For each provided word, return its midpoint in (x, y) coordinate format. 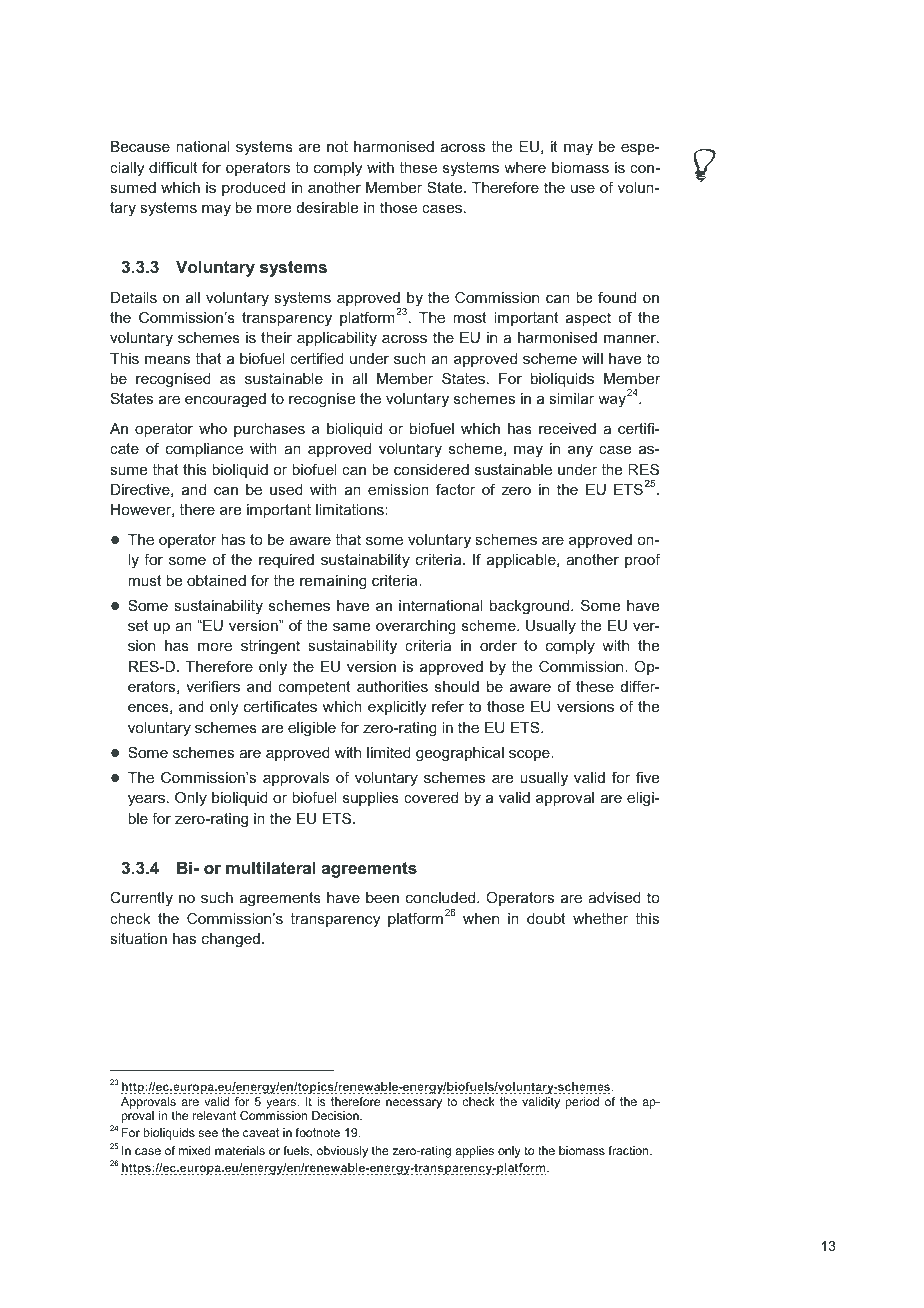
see (208, 1133)
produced (253, 189)
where (525, 167)
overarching (416, 627)
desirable (327, 207)
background (531, 607)
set (138, 625)
